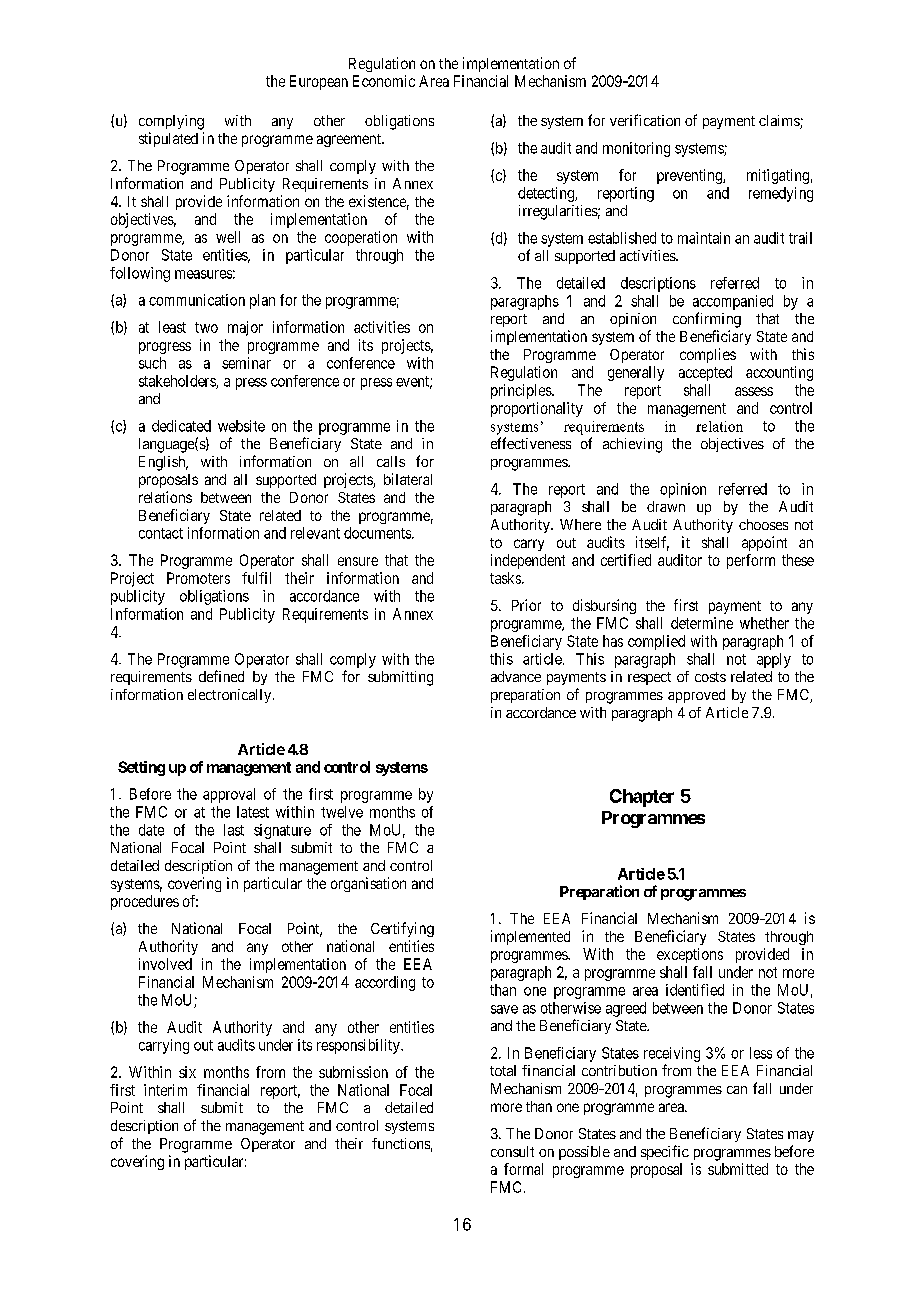 This screenshot has width=924, height=1308. Describe the element at coordinates (512, 1151) in the screenshot. I see `consult` at that location.
